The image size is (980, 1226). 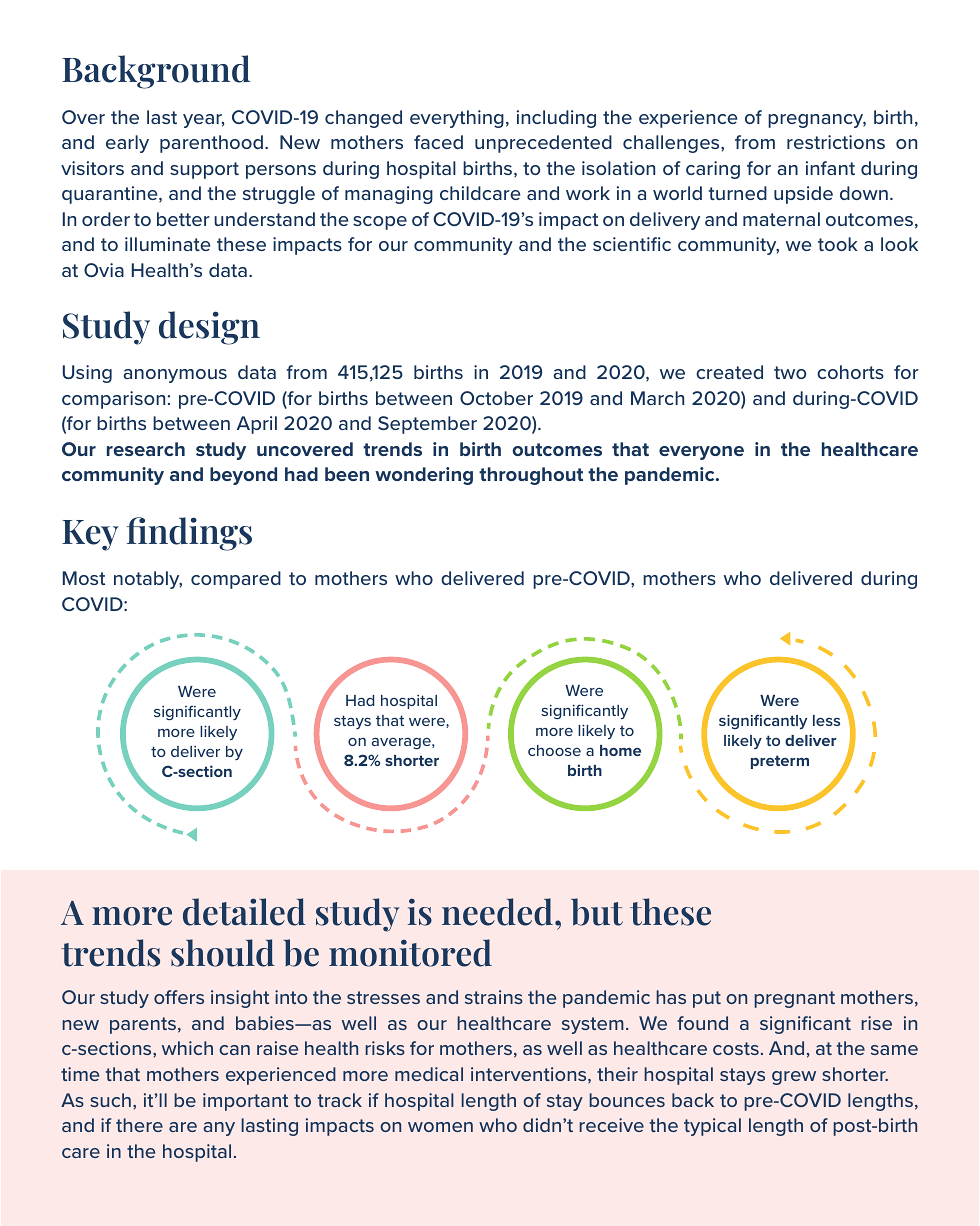 I want to click on there, so click(x=139, y=1125).
